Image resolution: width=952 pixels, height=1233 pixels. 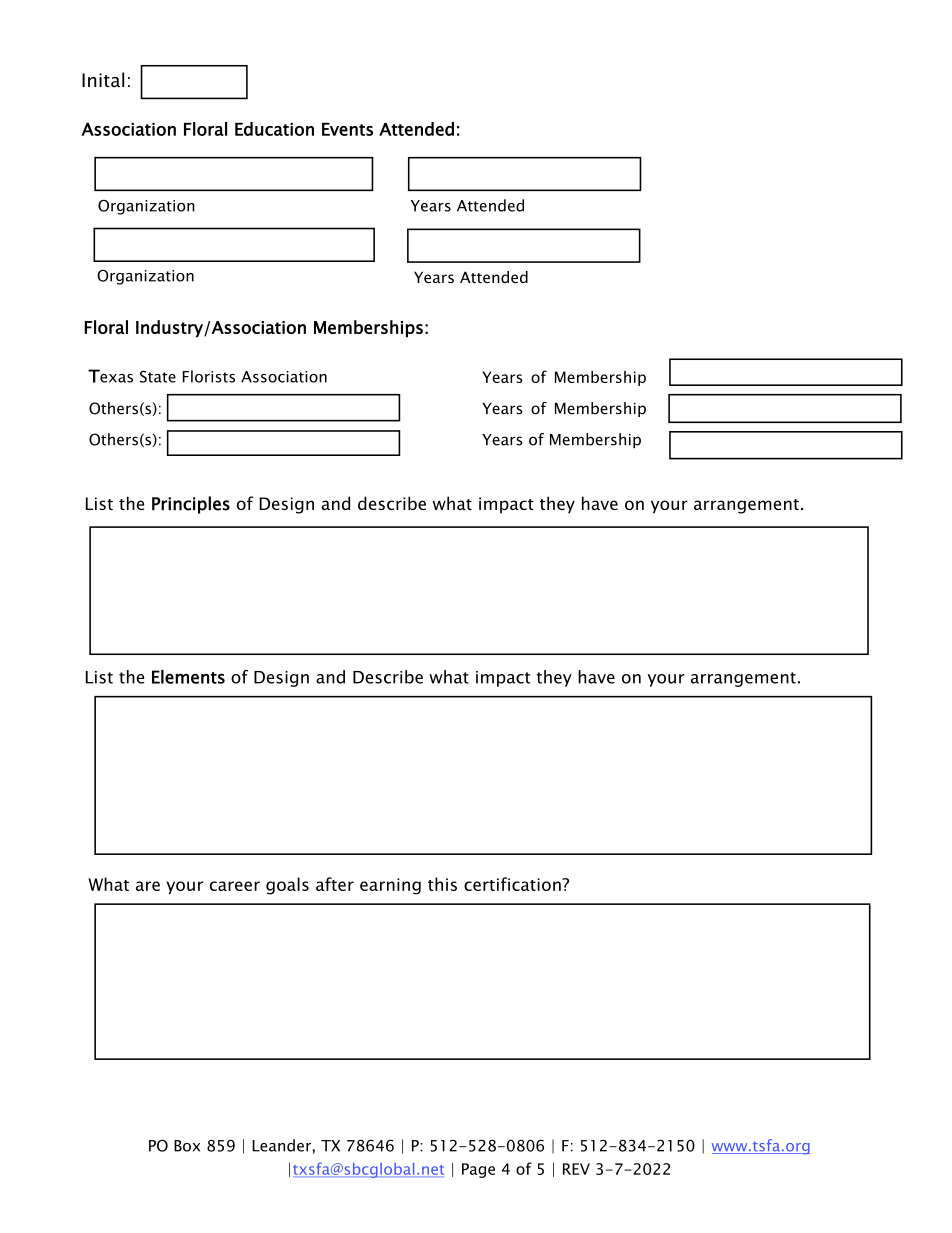 What do you see at coordinates (191, 505) in the image?
I see `Principles` at bounding box center [191, 505].
